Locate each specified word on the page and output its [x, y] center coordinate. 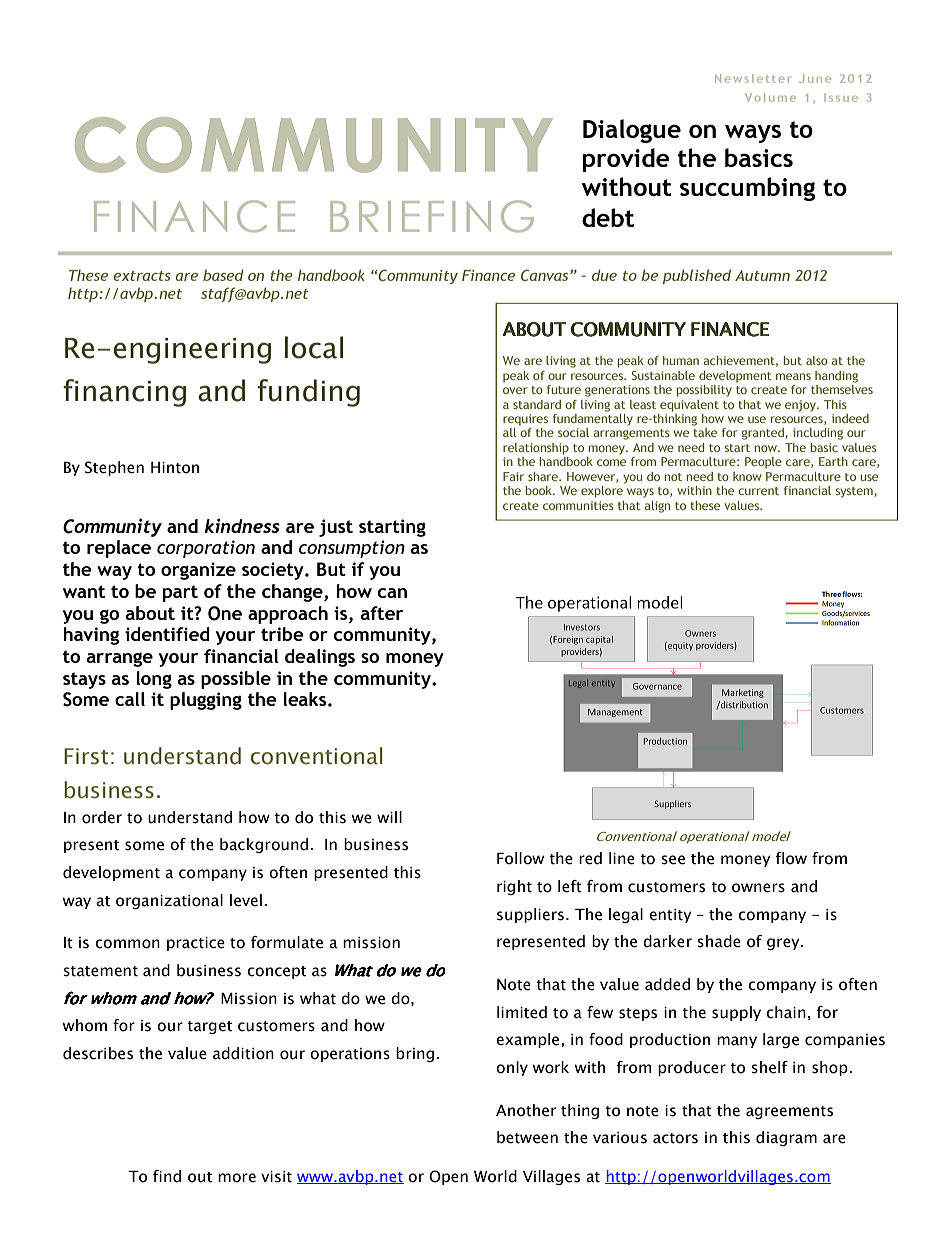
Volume [770, 97]
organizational [169, 901]
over [515, 390]
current [758, 491]
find [167, 1176]
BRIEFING [432, 216]
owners [758, 888]
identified [167, 634]
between [527, 1137]
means [793, 376]
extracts [142, 276]
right [514, 887]
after [382, 613]
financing [124, 393]
